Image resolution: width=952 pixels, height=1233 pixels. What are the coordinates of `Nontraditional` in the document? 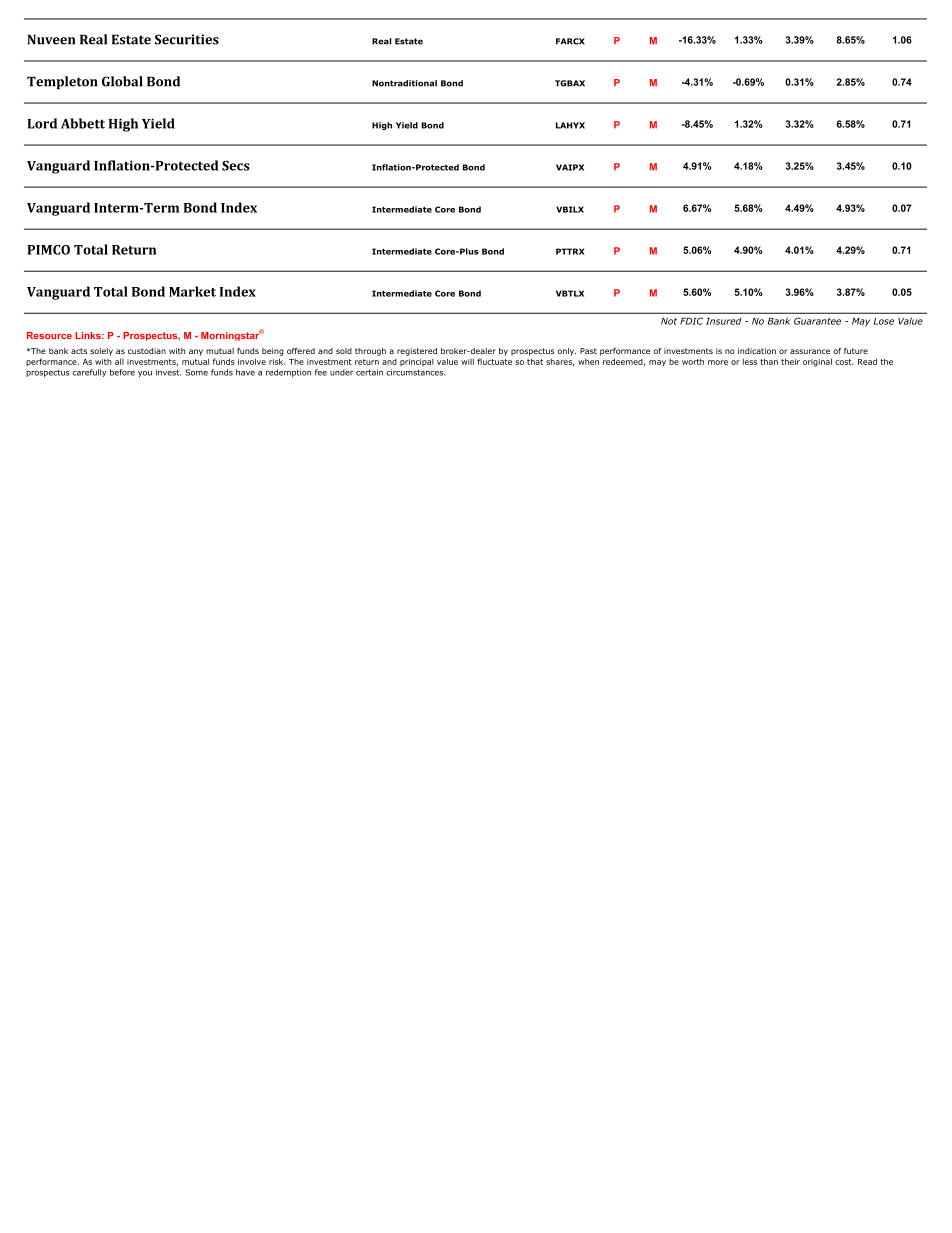 It's located at (404, 83).
